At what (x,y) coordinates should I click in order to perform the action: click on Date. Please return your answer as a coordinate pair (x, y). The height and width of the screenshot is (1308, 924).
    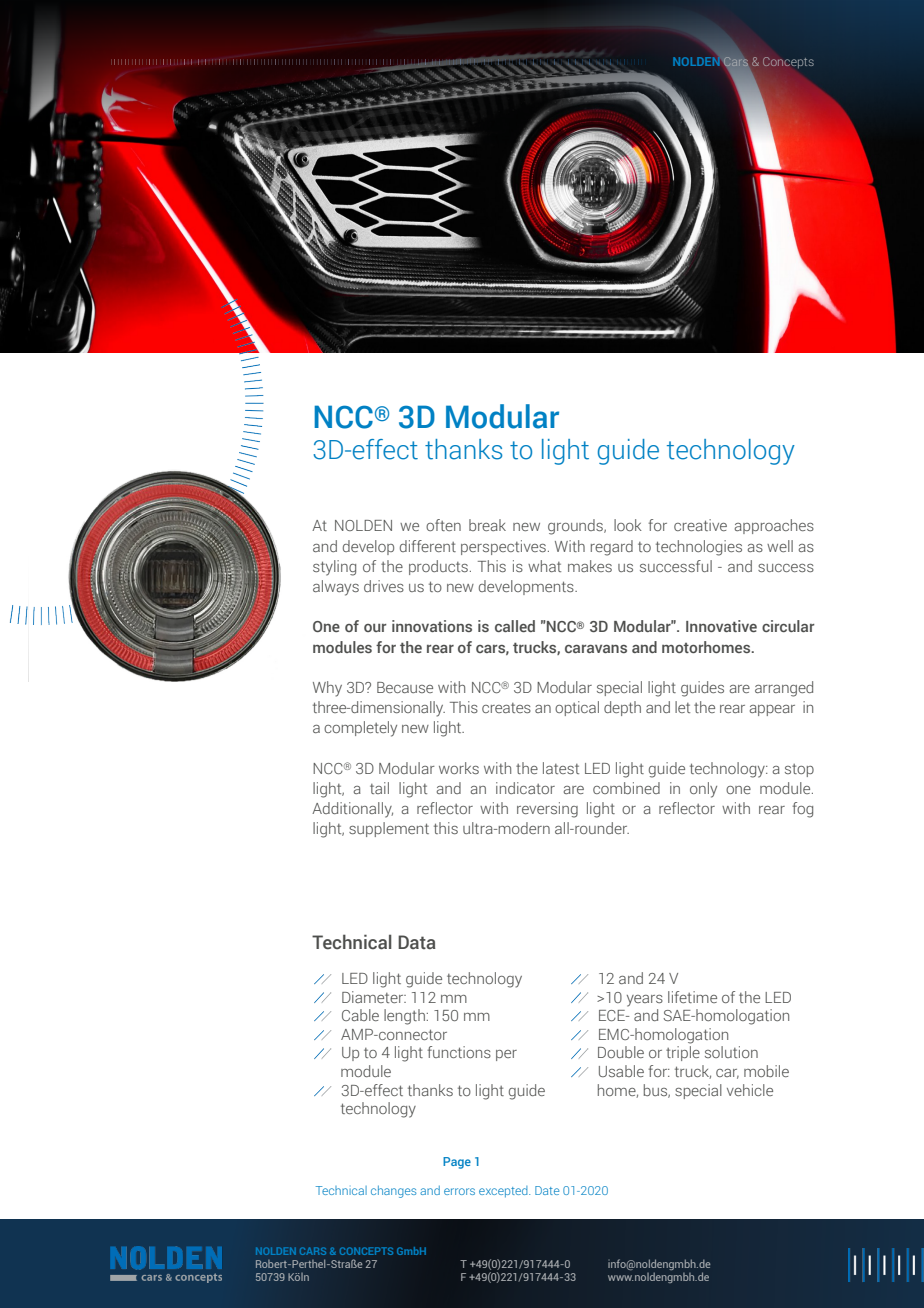
    Looking at the image, I should click on (547, 1190).
